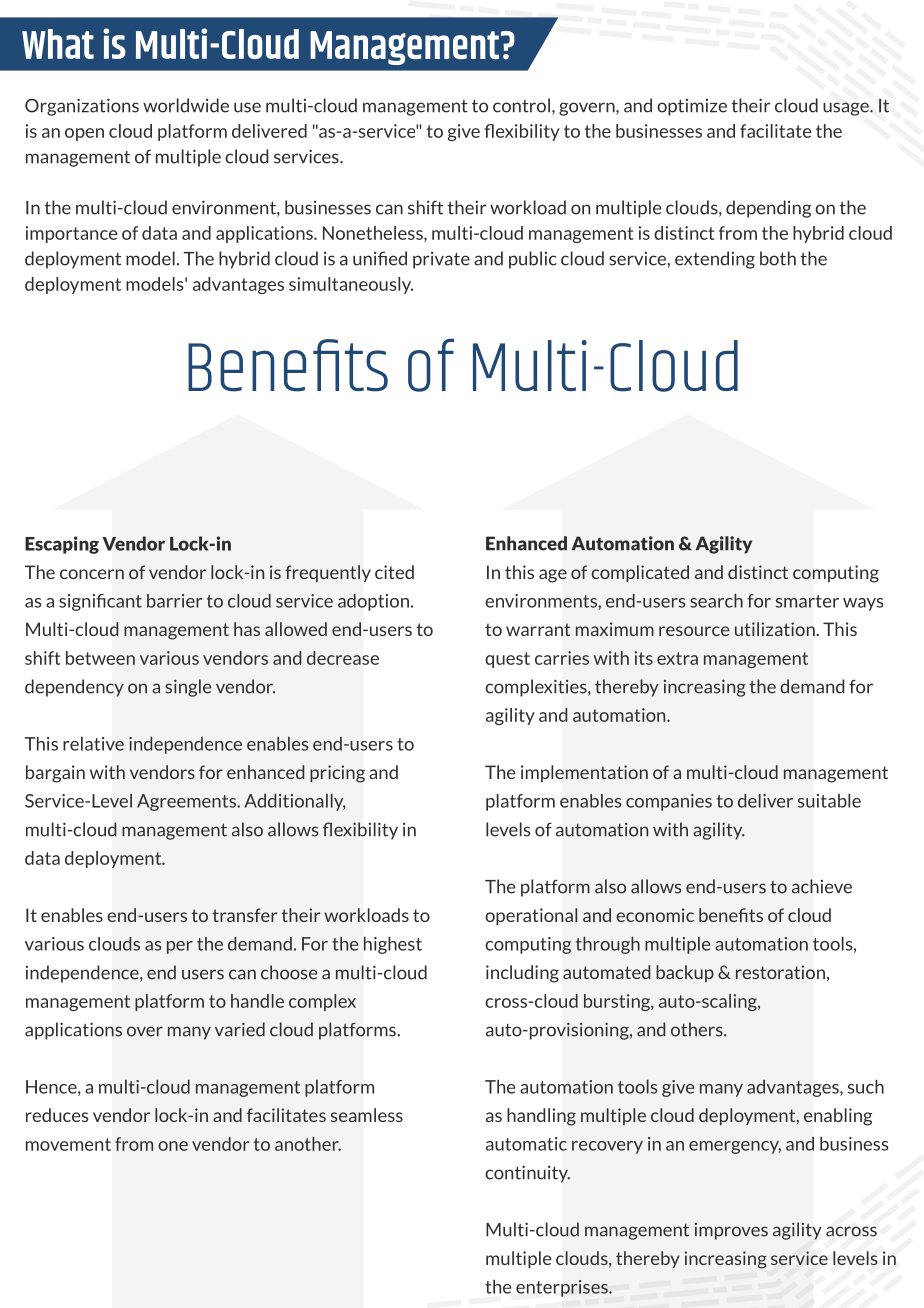 The image size is (924, 1308). Describe the element at coordinates (68, 1144) in the screenshot. I see `movement` at that location.
